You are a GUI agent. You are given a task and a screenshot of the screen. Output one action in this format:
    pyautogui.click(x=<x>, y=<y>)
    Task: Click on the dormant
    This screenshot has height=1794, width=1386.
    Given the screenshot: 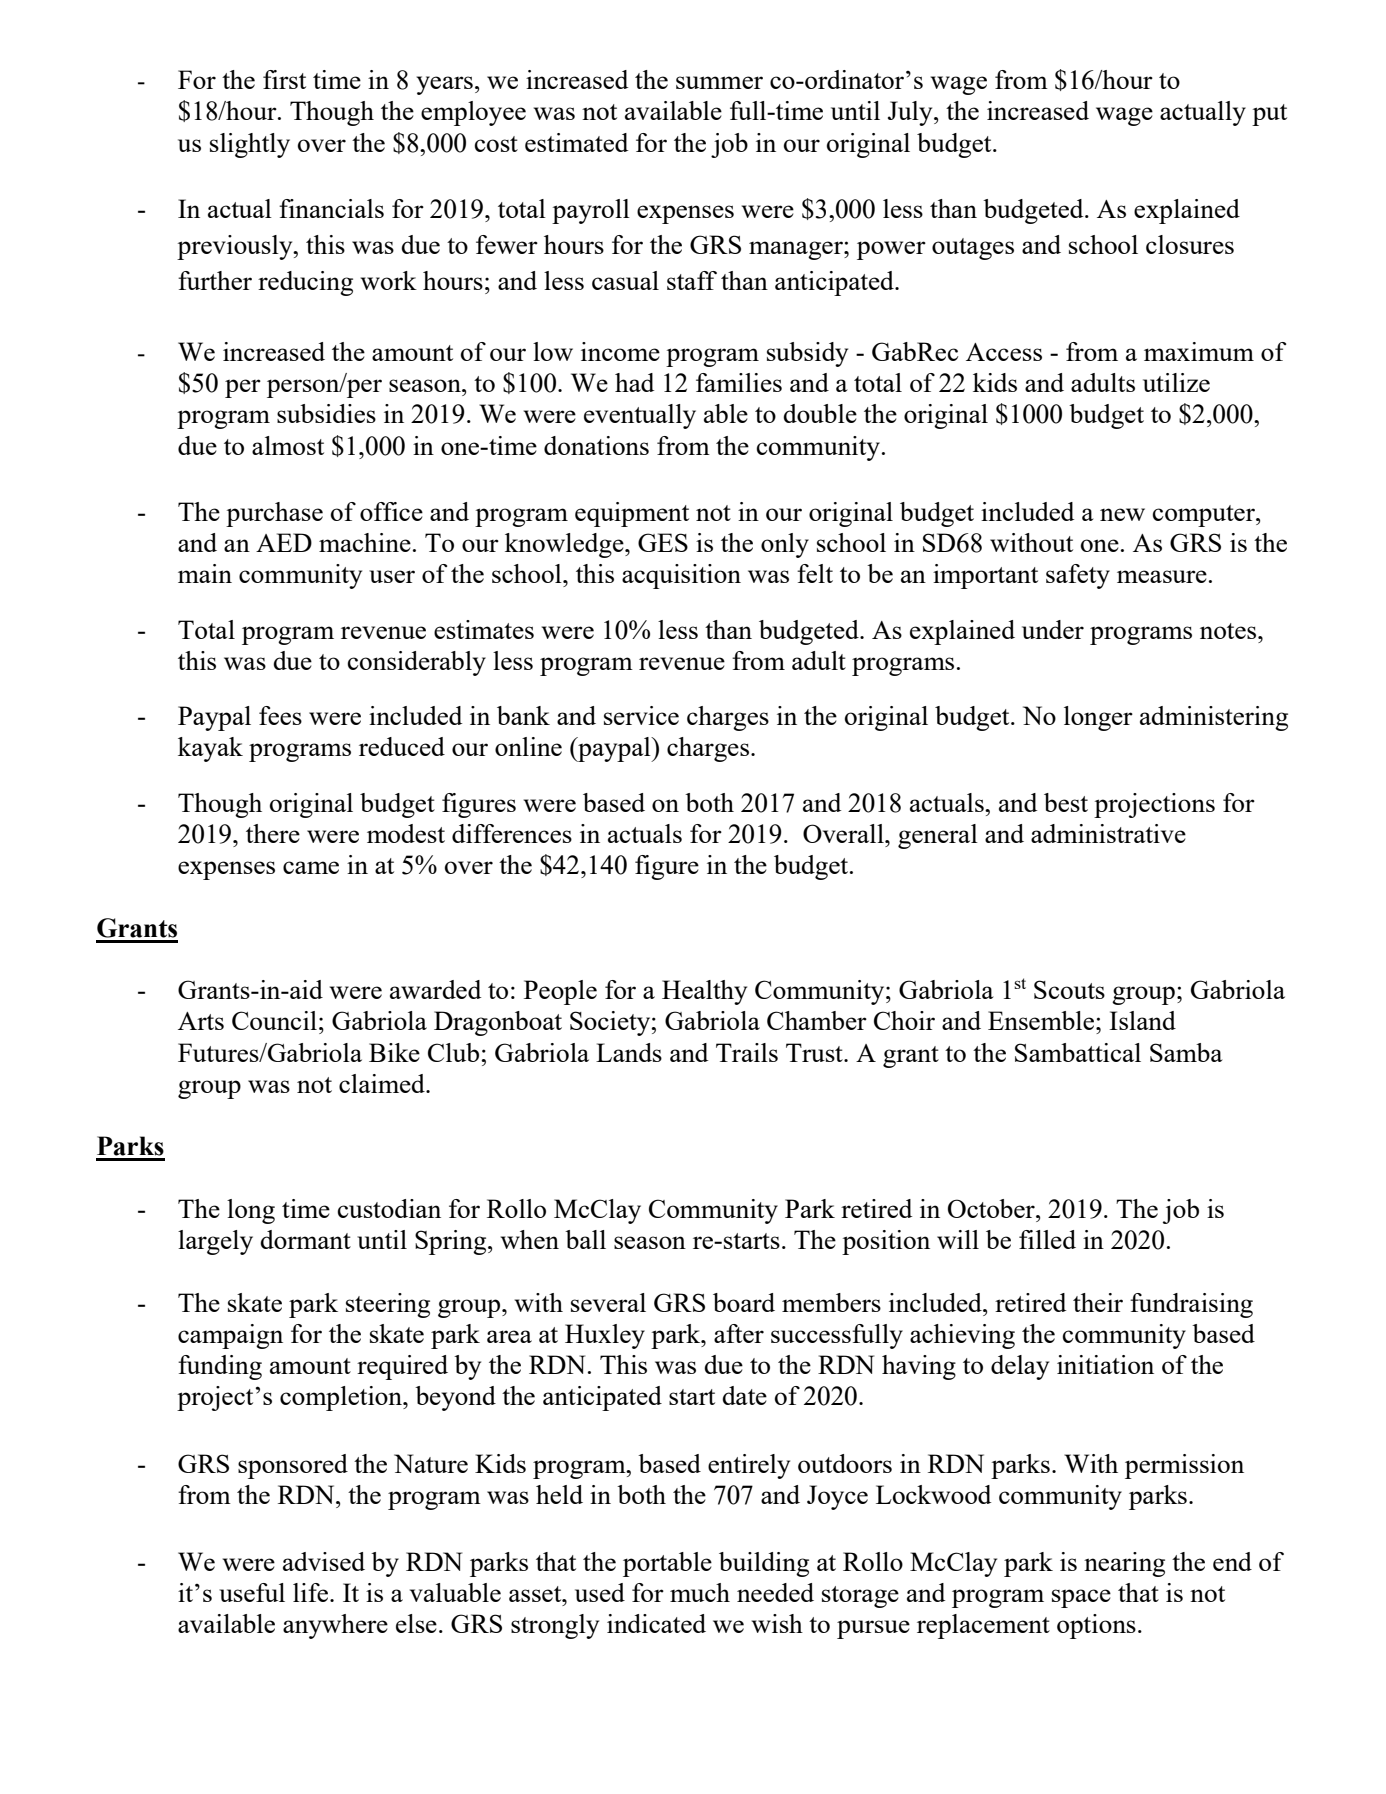 What is the action you would take?
    pyautogui.click(x=305, y=1239)
